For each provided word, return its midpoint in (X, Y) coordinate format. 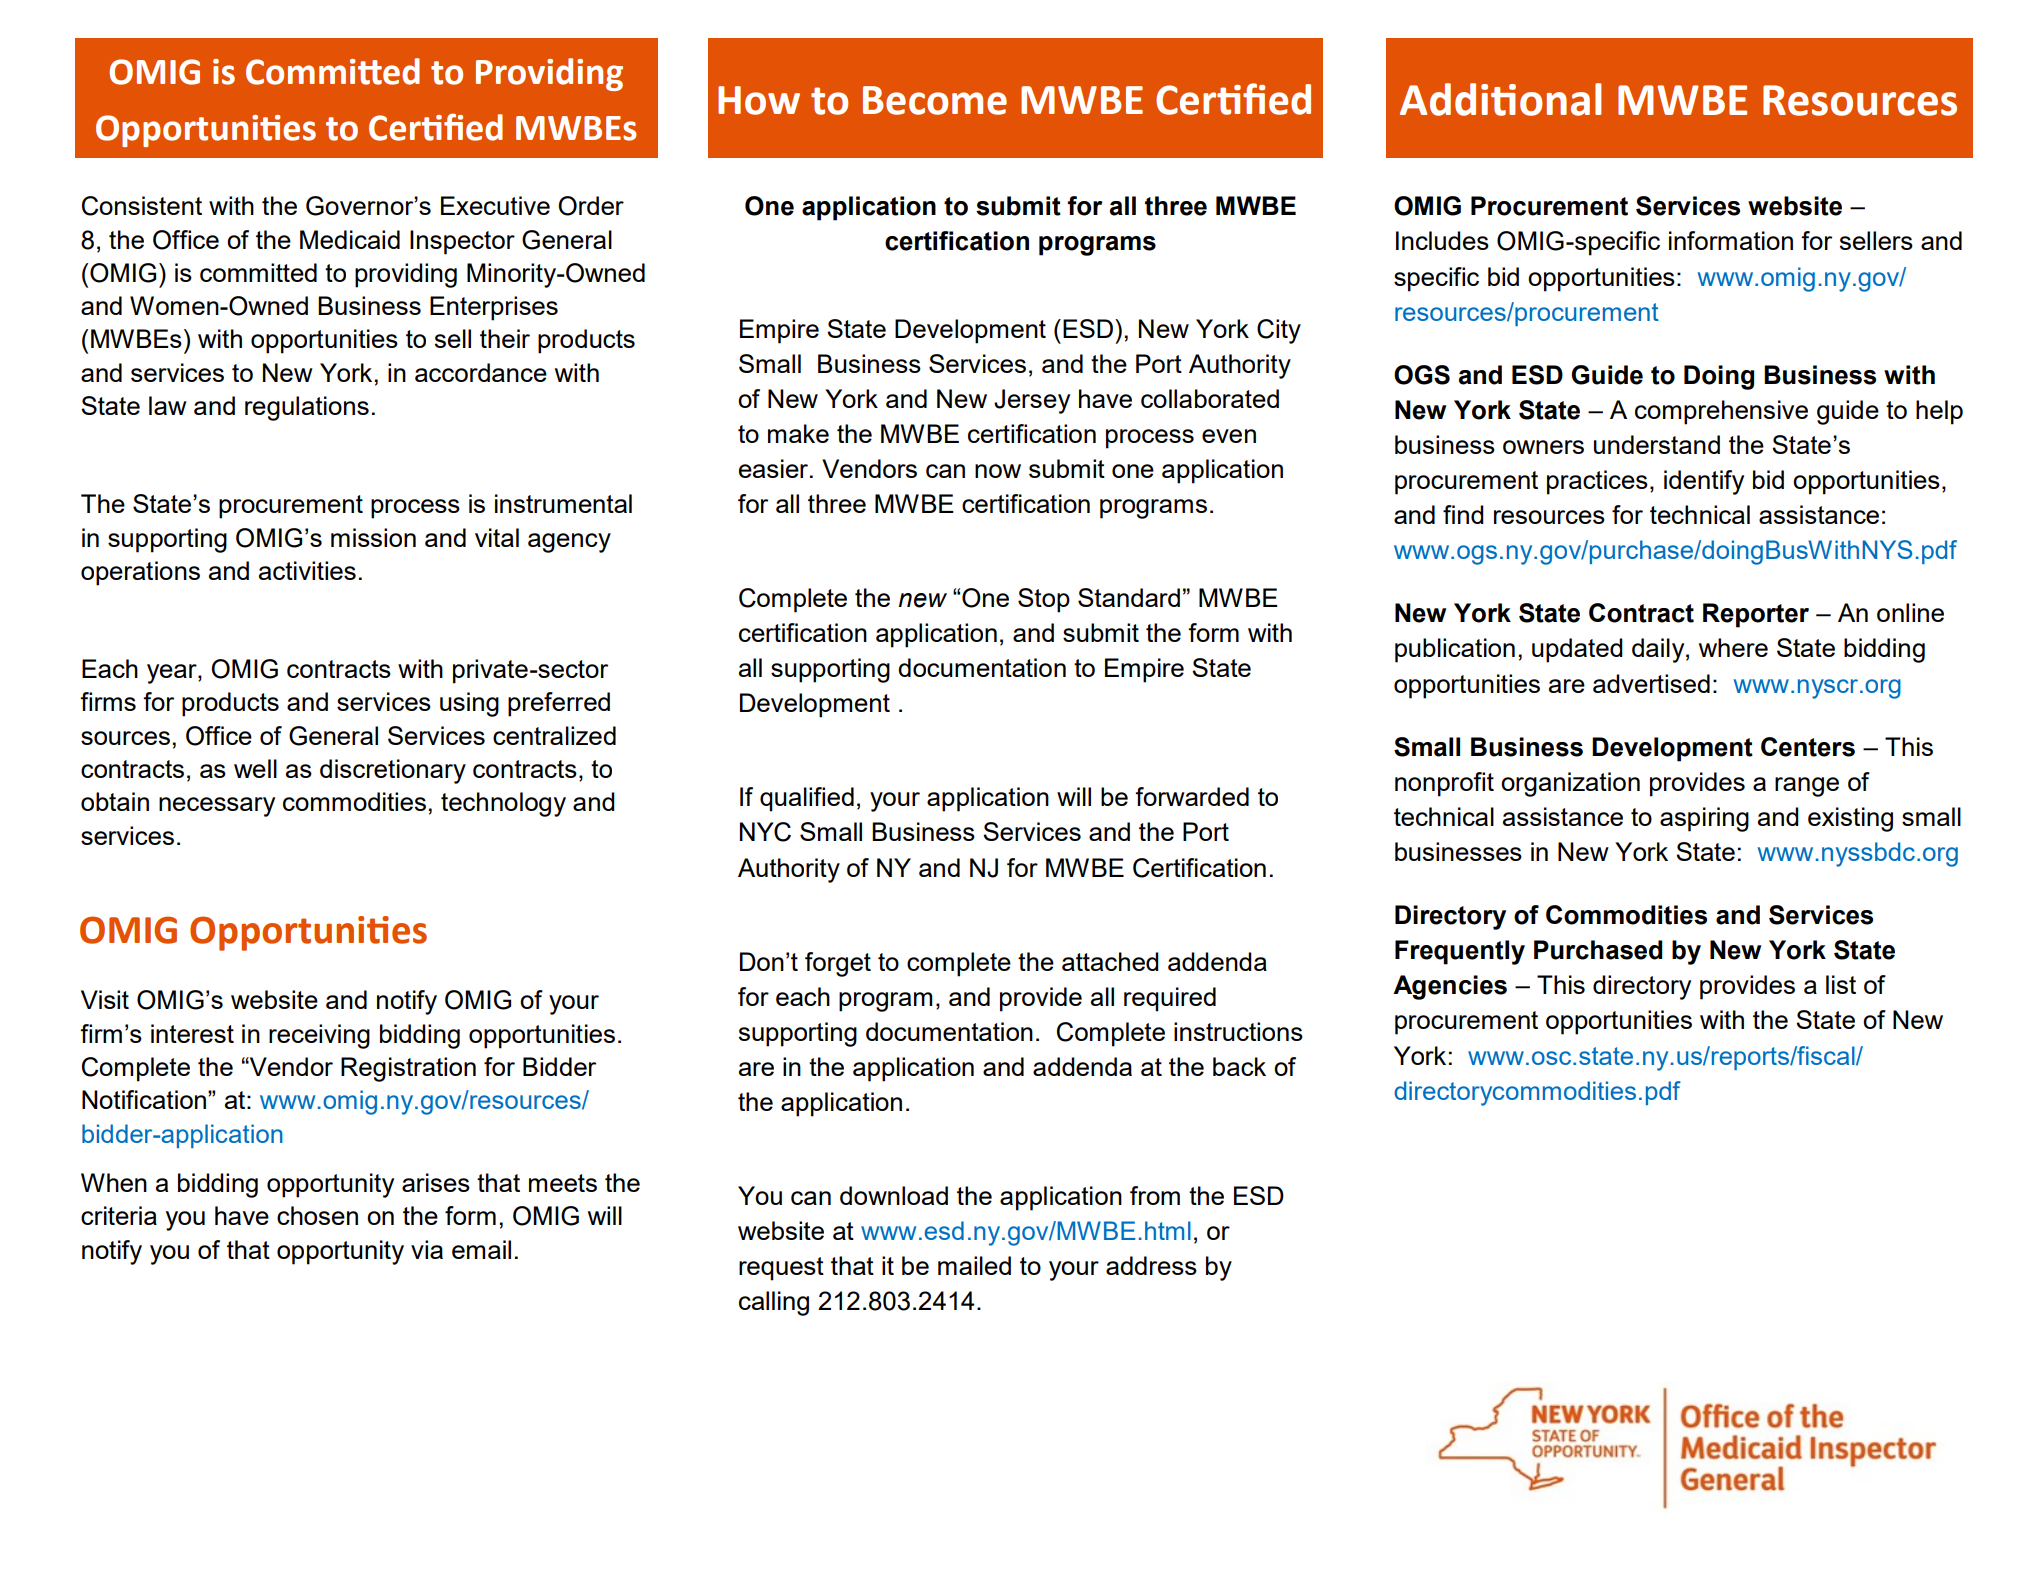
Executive (495, 205)
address (1151, 1265)
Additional (1500, 99)
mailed (974, 1265)
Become (935, 100)
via (427, 1249)
